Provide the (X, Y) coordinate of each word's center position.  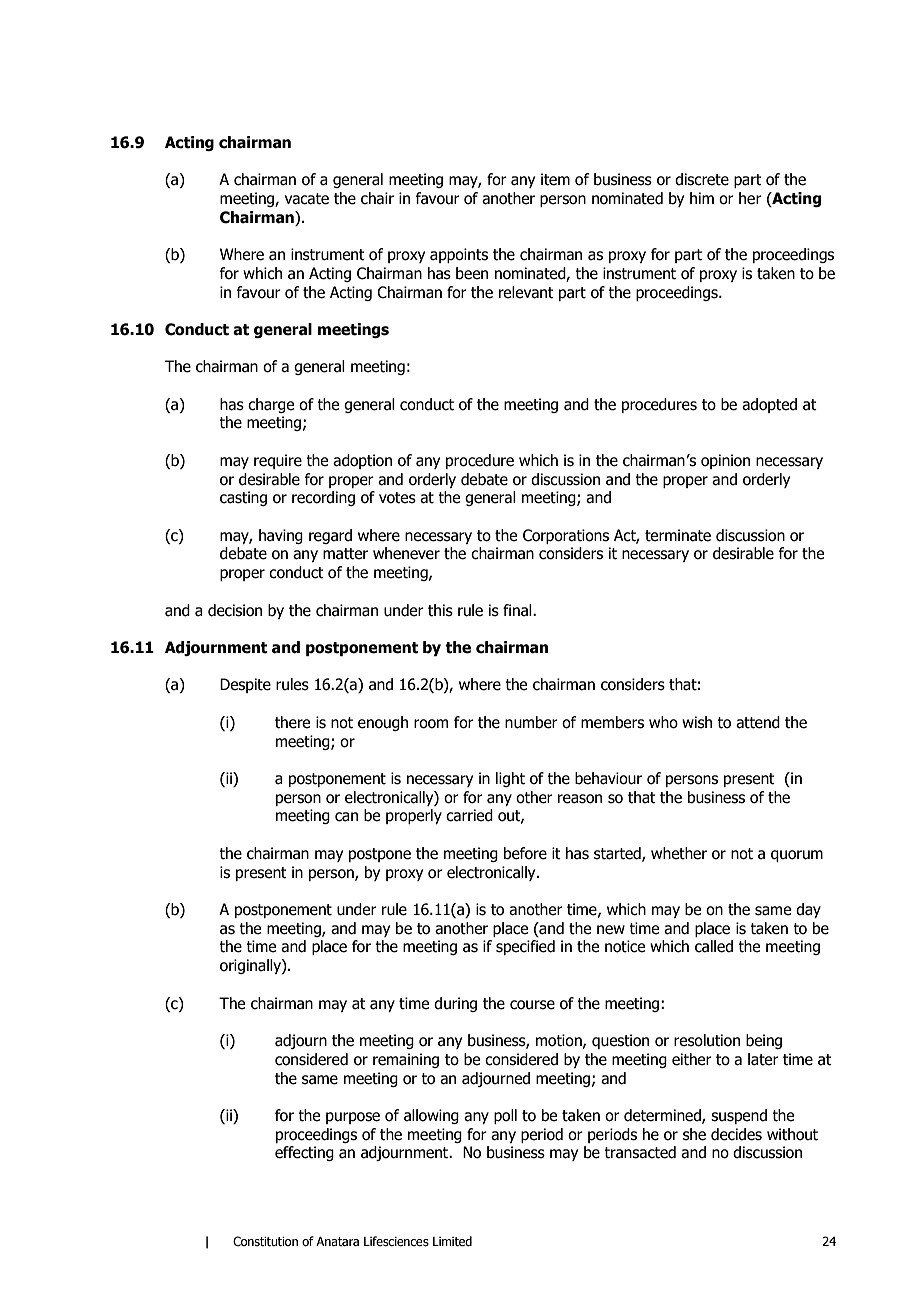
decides (736, 1134)
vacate (307, 199)
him (702, 198)
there (292, 722)
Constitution (265, 1241)
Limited (452, 1241)
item (555, 179)
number (531, 722)
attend (758, 722)
